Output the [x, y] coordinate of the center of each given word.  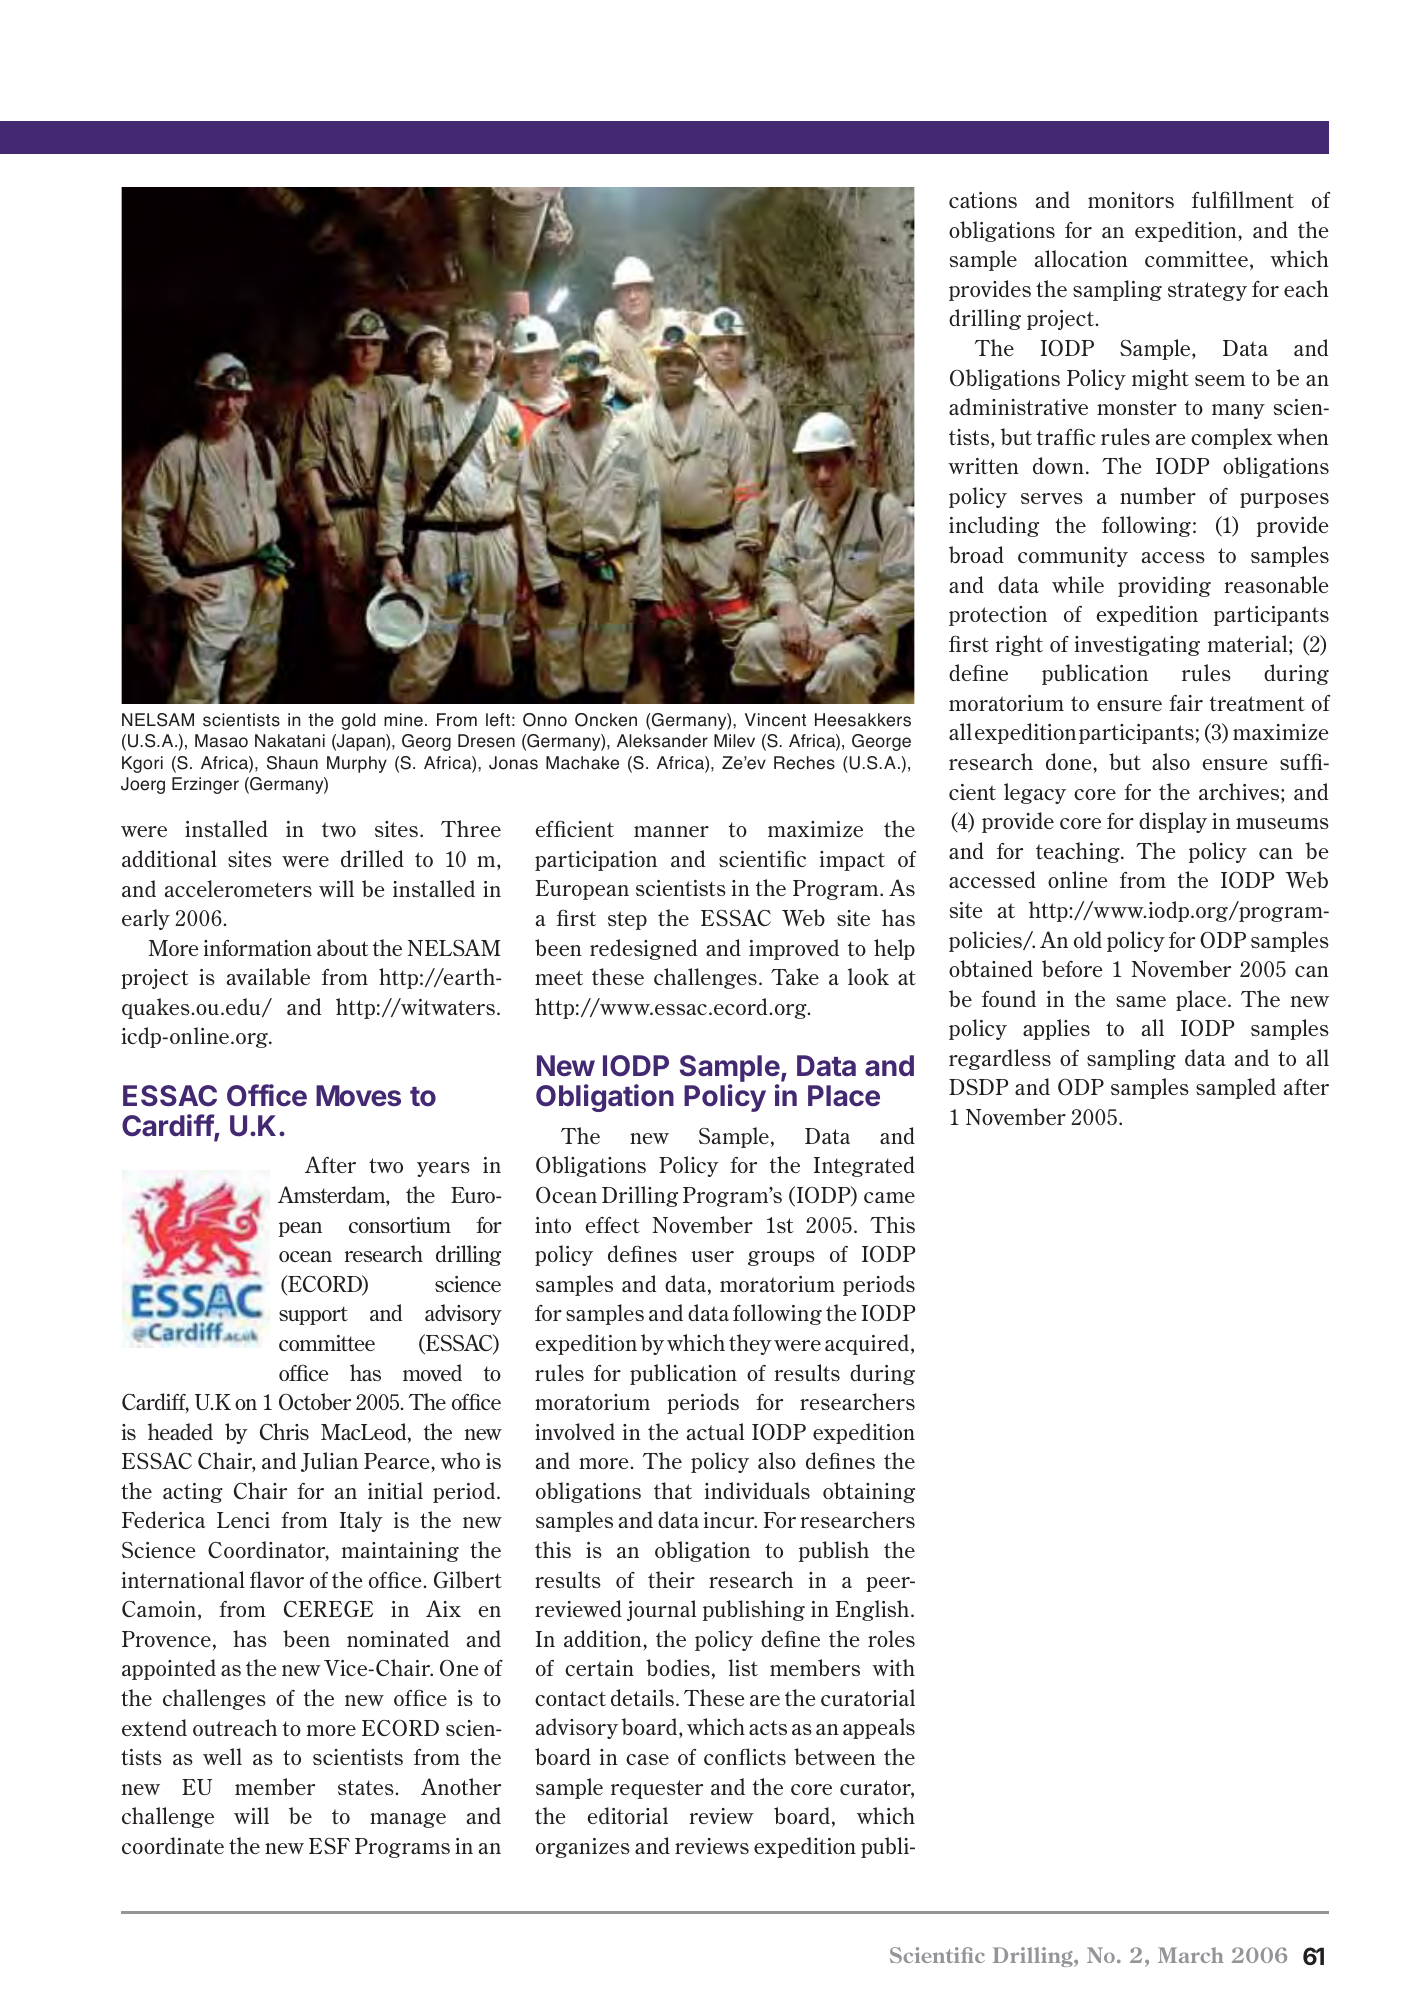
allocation [1081, 258]
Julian [329, 1462]
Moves [358, 1096]
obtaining [869, 1492]
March [1191, 1955]
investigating [1137, 646]
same [1141, 1001]
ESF [329, 1846]
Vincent [775, 720]
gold [358, 721]
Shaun [292, 763]
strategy [1207, 291]
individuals [757, 1490]
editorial [627, 1815]
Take [795, 976]
